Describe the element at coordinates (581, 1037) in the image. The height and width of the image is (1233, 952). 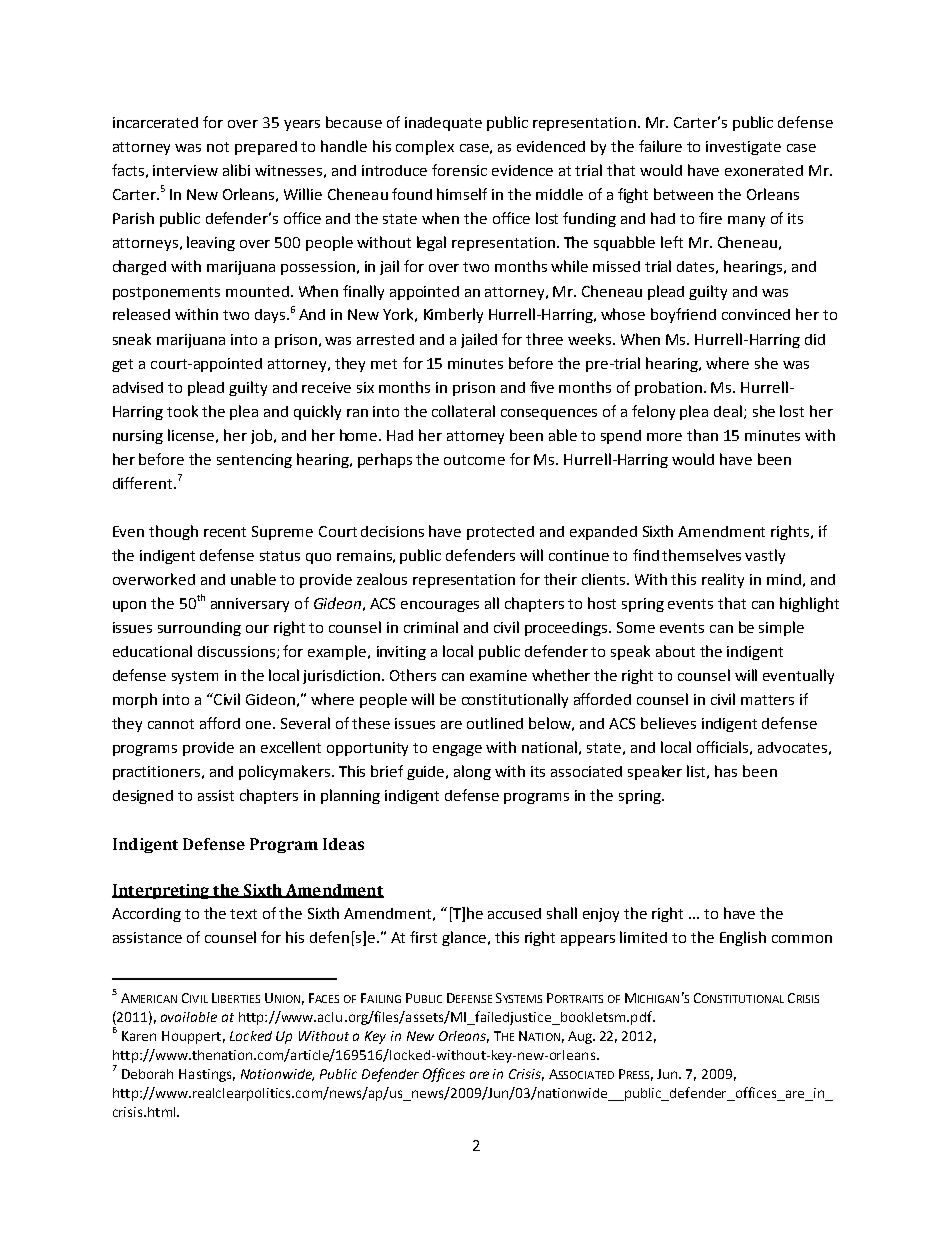
I see `Aug` at that location.
